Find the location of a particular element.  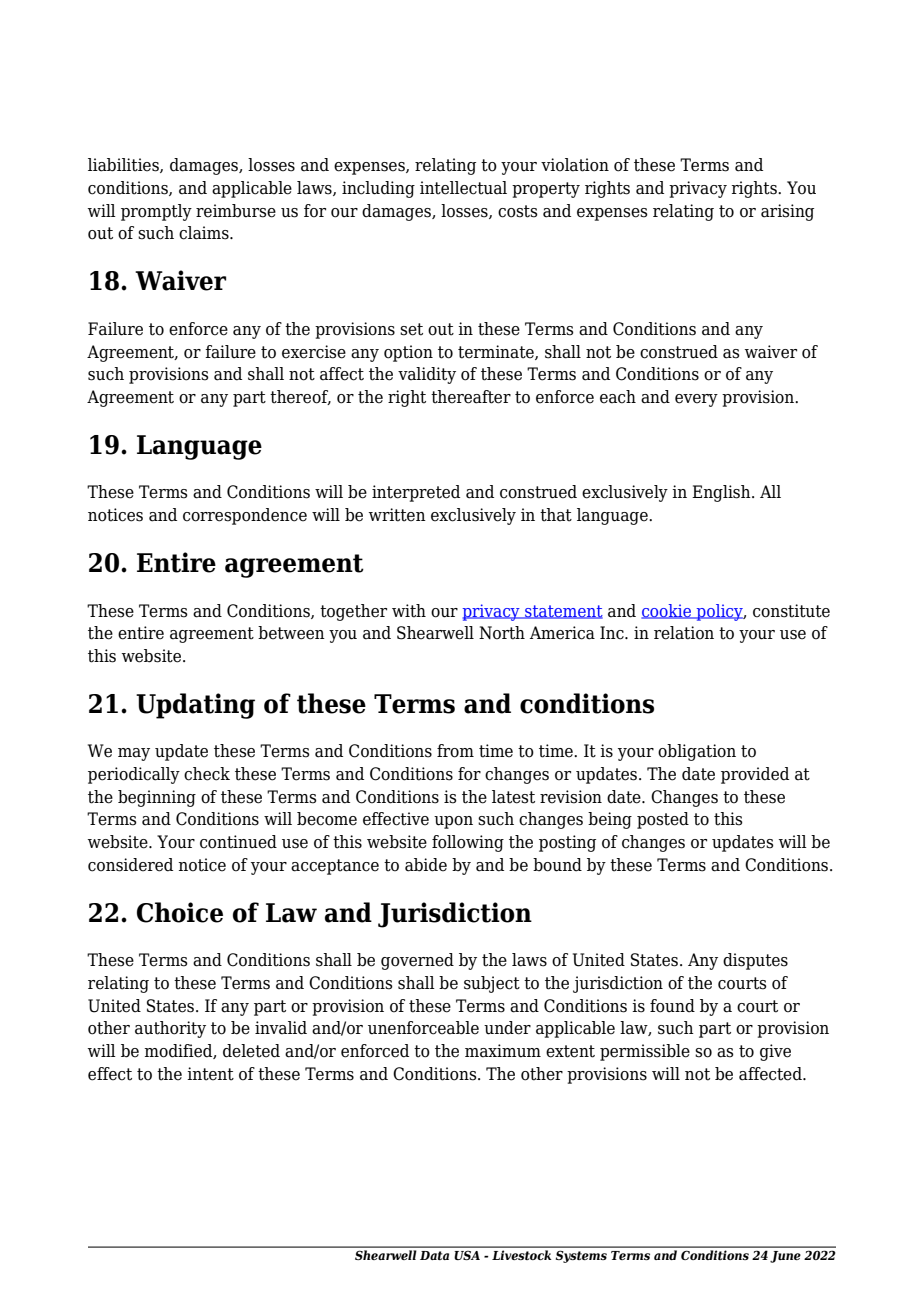

obligation is located at coordinates (697, 752).
